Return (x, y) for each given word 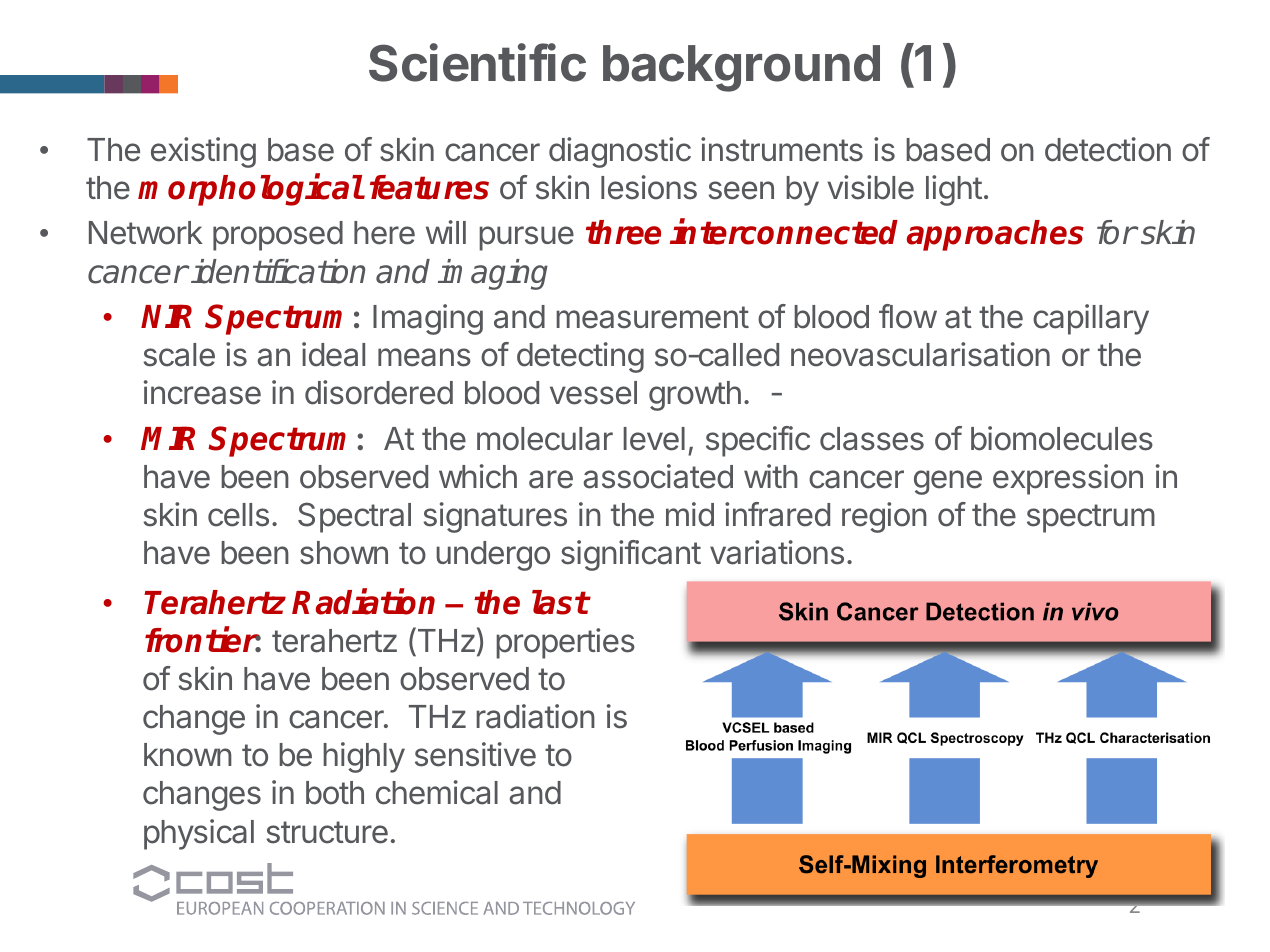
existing (203, 152)
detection (1108, 149)
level (654, 439)
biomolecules (1062, 438)
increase (202, 392)
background (741, 68)
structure (327, 832)
